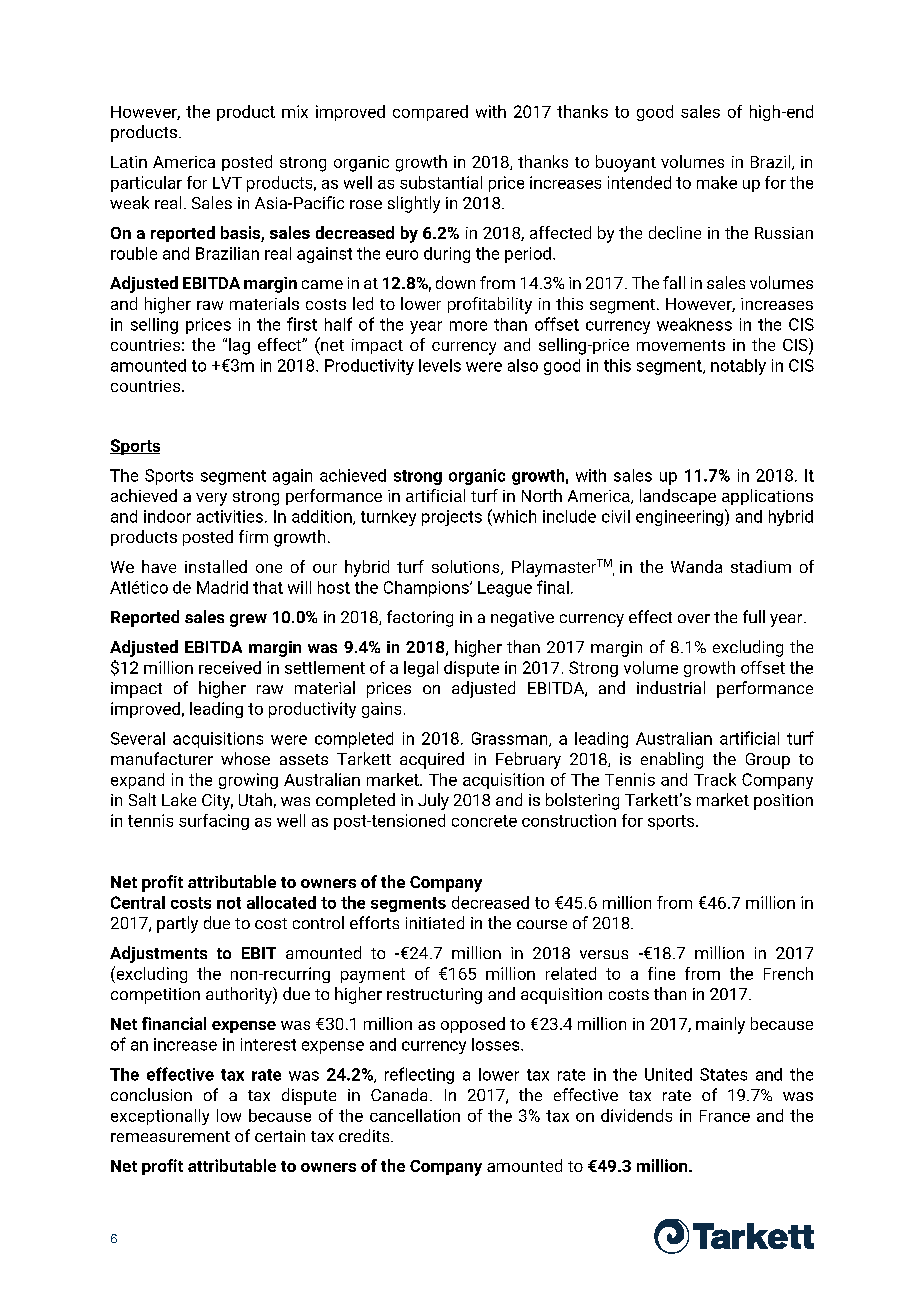 The width and height of the document is (924, 1309). I want to click on projects, so click(452, 518).
